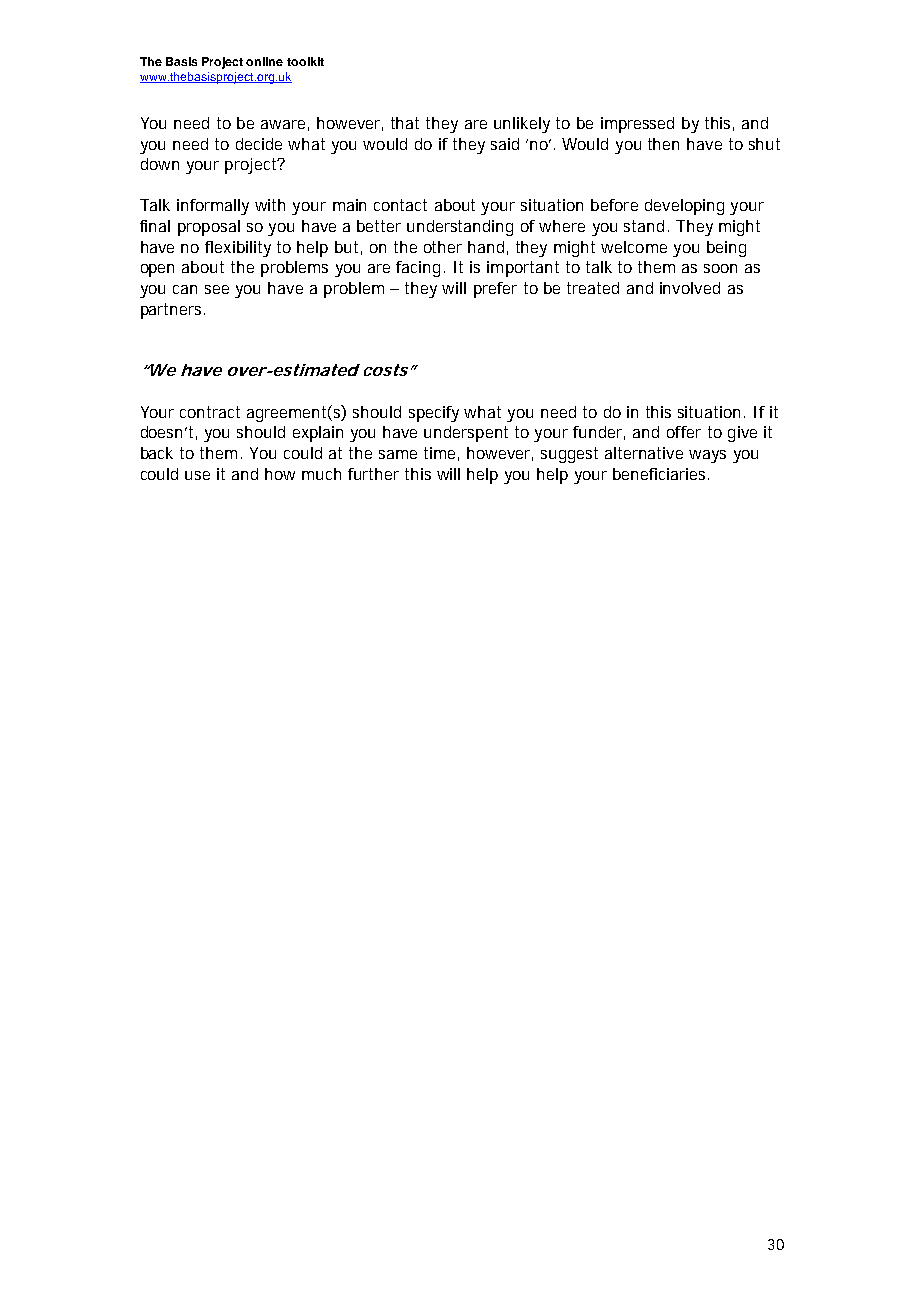  What do you see at coordinates (637, 125) in the page?
I see `impressed` at bounding box center [637, 125].
